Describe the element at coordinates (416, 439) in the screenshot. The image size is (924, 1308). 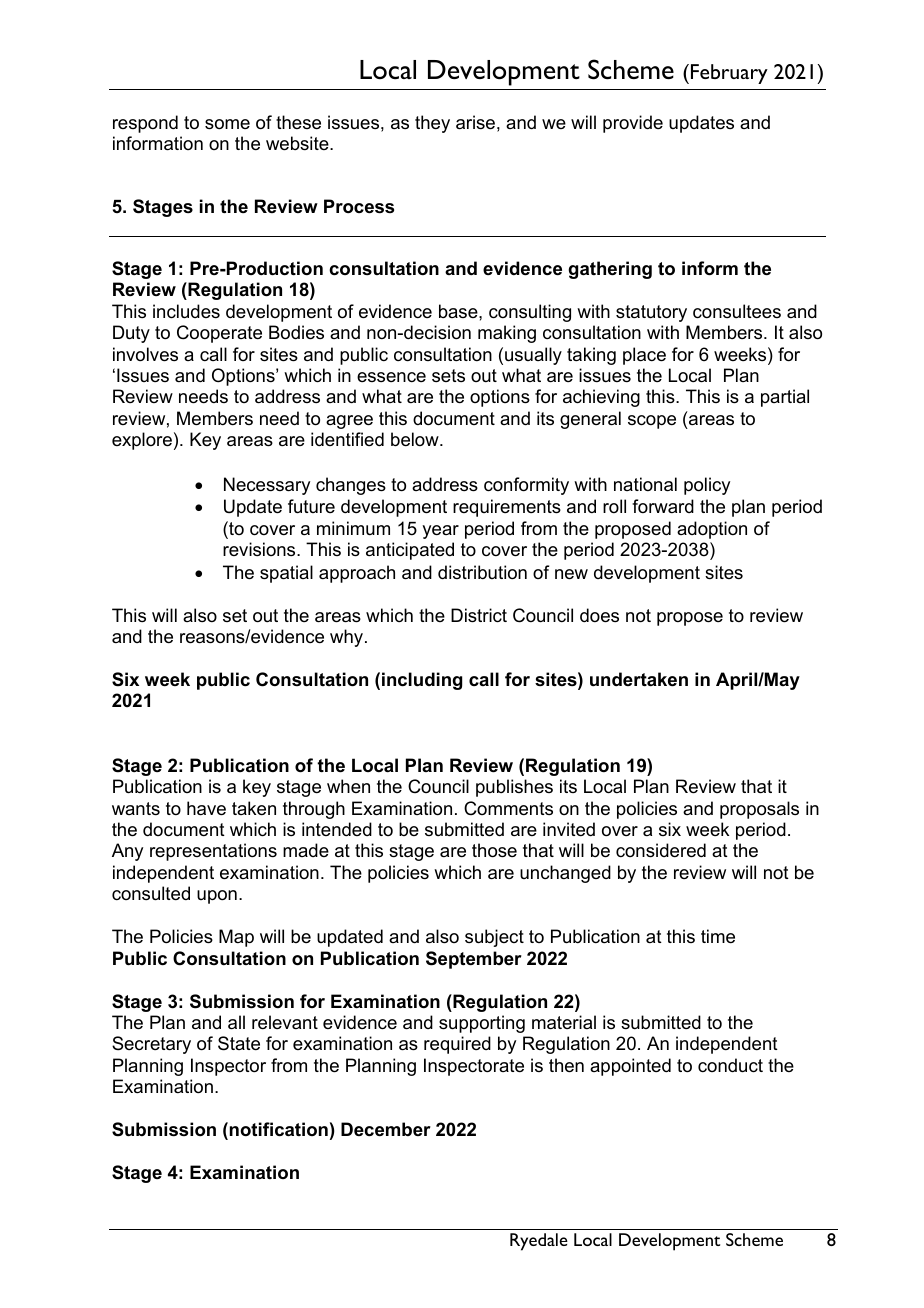
I see `below` at that location.
